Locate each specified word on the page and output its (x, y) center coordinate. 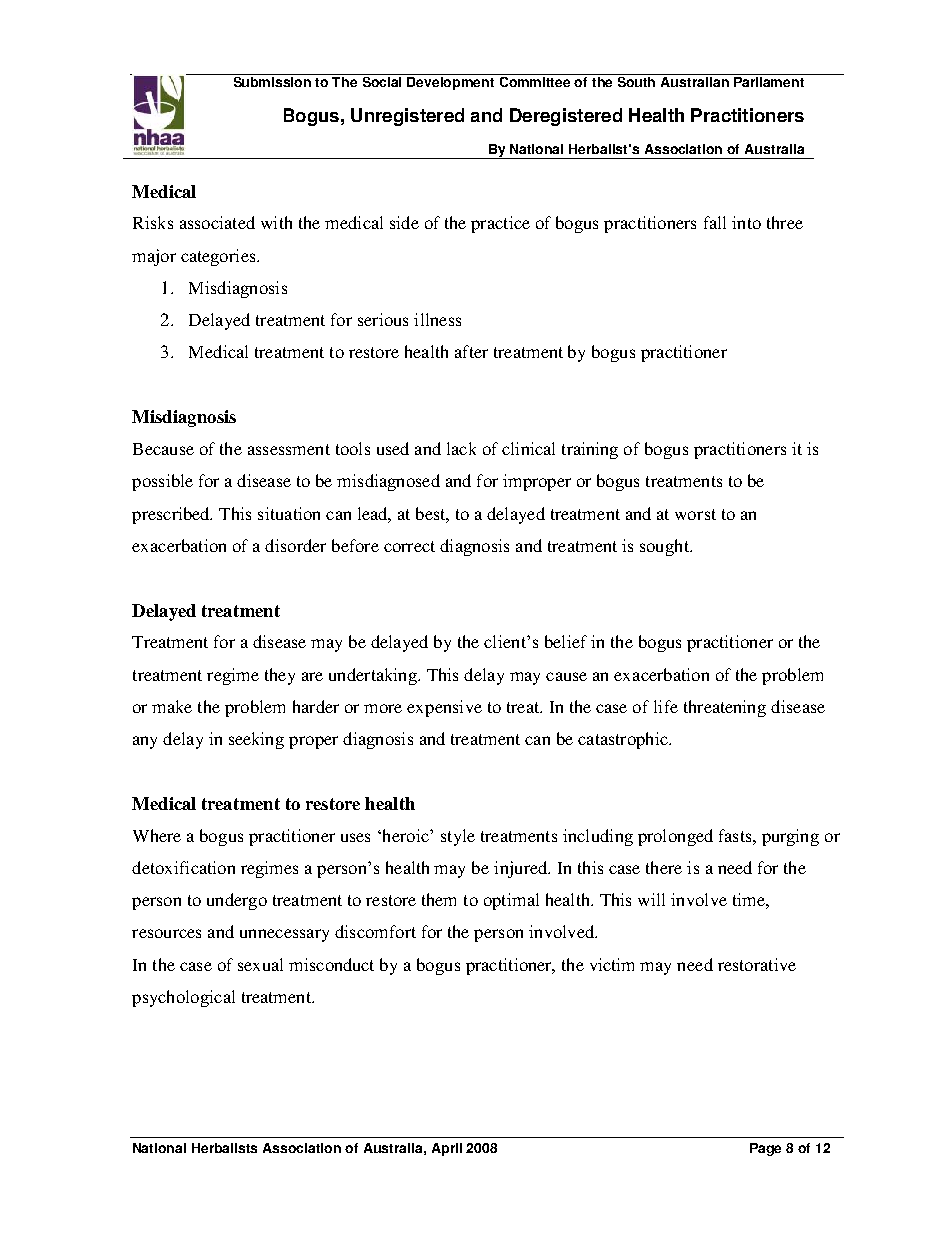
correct (409, 546)
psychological (183, 998)
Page (765, 1149)
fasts (736, 835)
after (471, 351)
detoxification (183, 867)
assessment (289, 449)
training (590, 450)
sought (665, 547)
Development (450, 83)
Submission (272, 82)
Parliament (769, 82)
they (280, 676)
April (447, 1149)
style (458, 837)
